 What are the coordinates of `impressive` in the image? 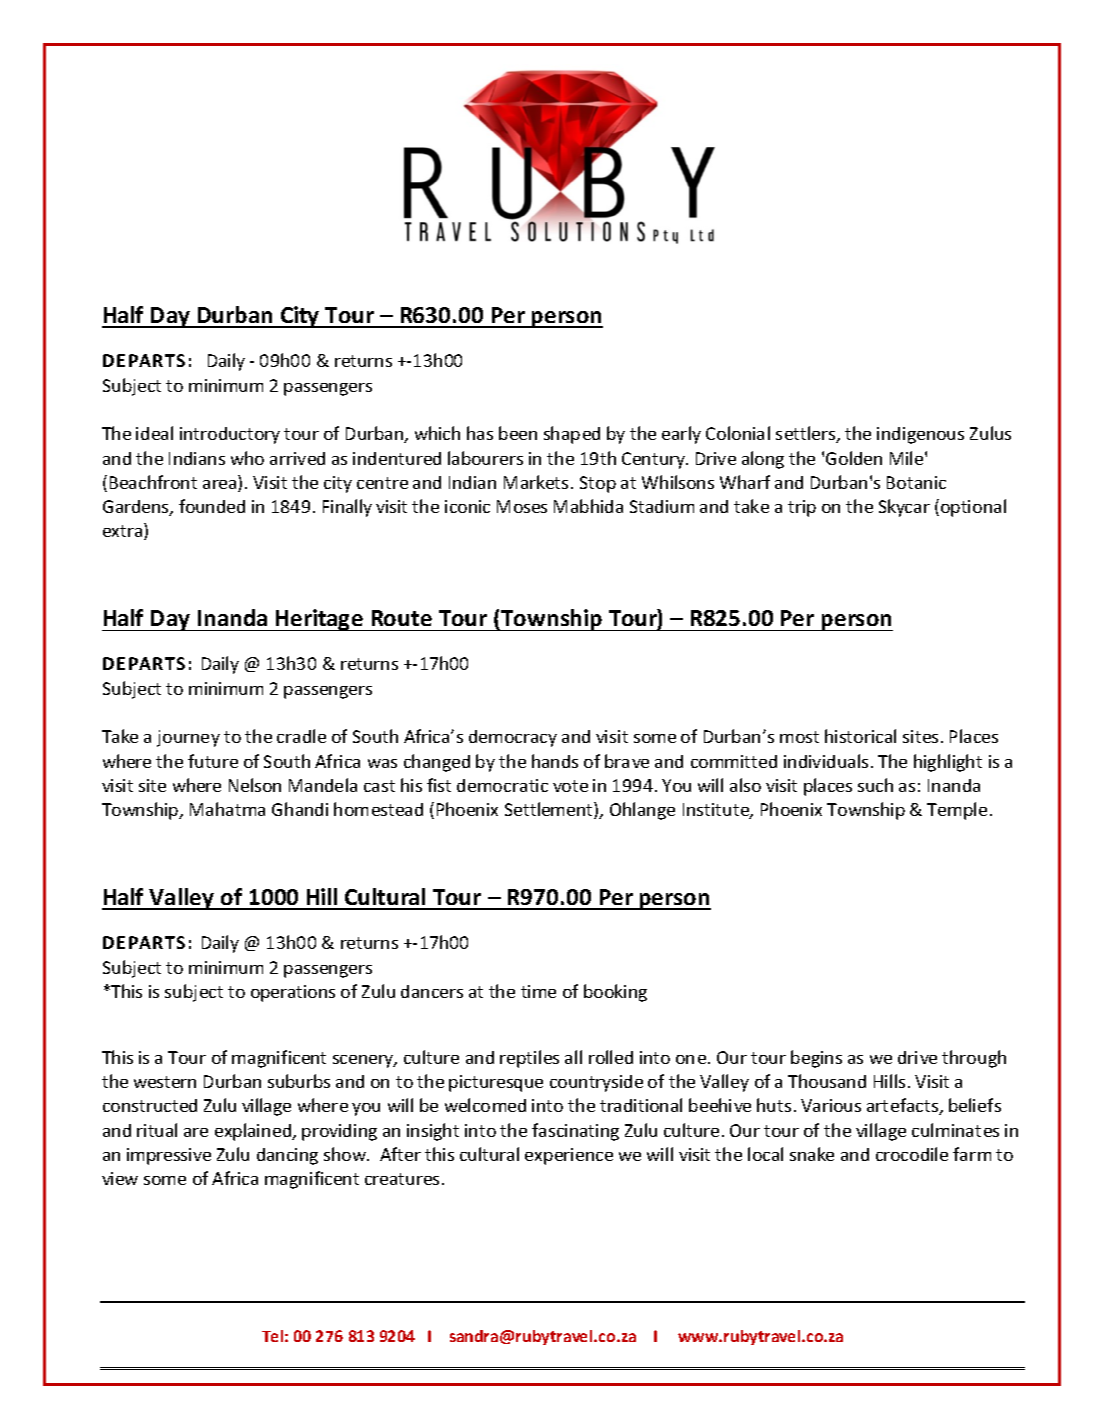 It's located at (169, 1156).
